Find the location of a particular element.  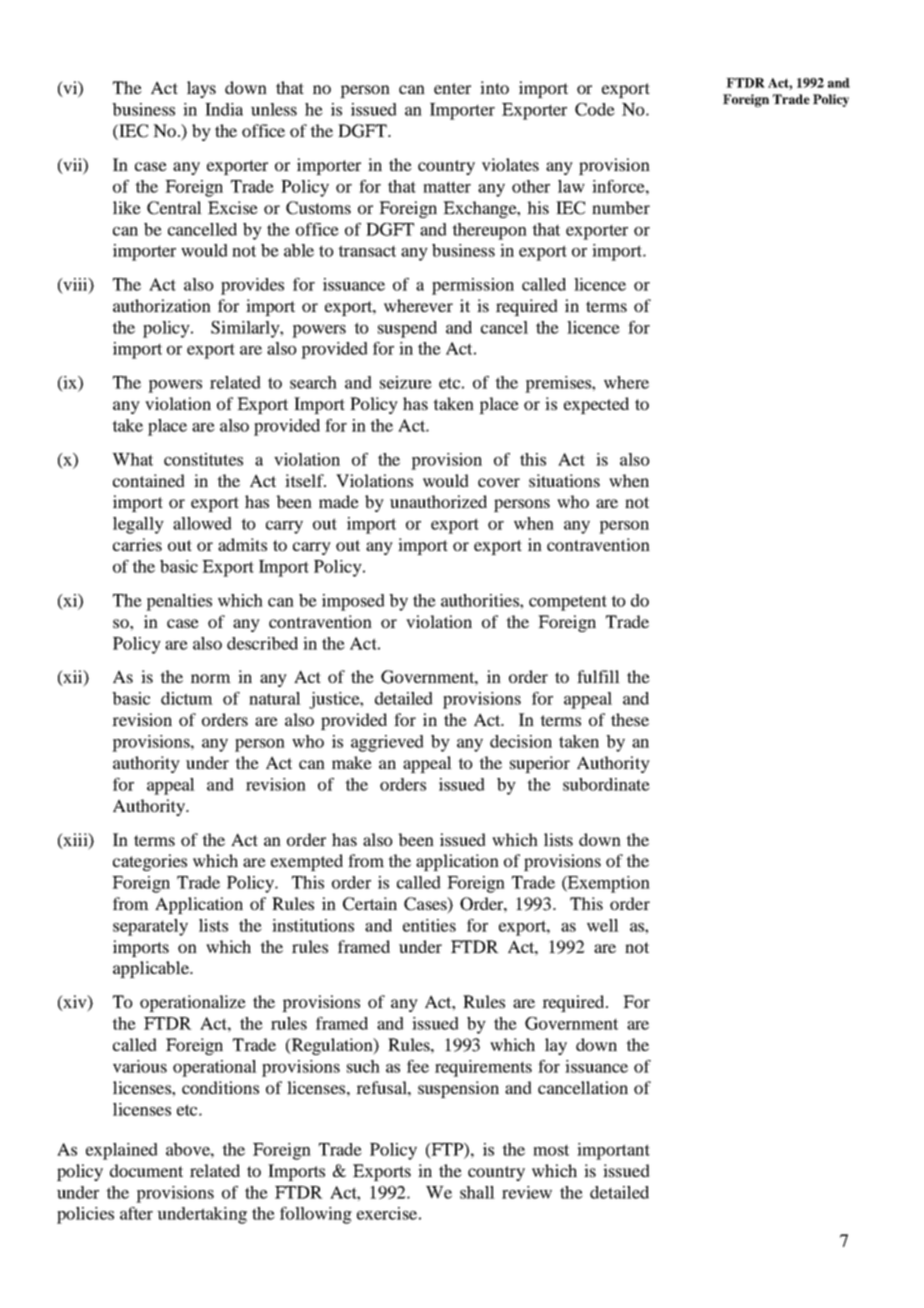

lays is located at coordinates (201, 89).
